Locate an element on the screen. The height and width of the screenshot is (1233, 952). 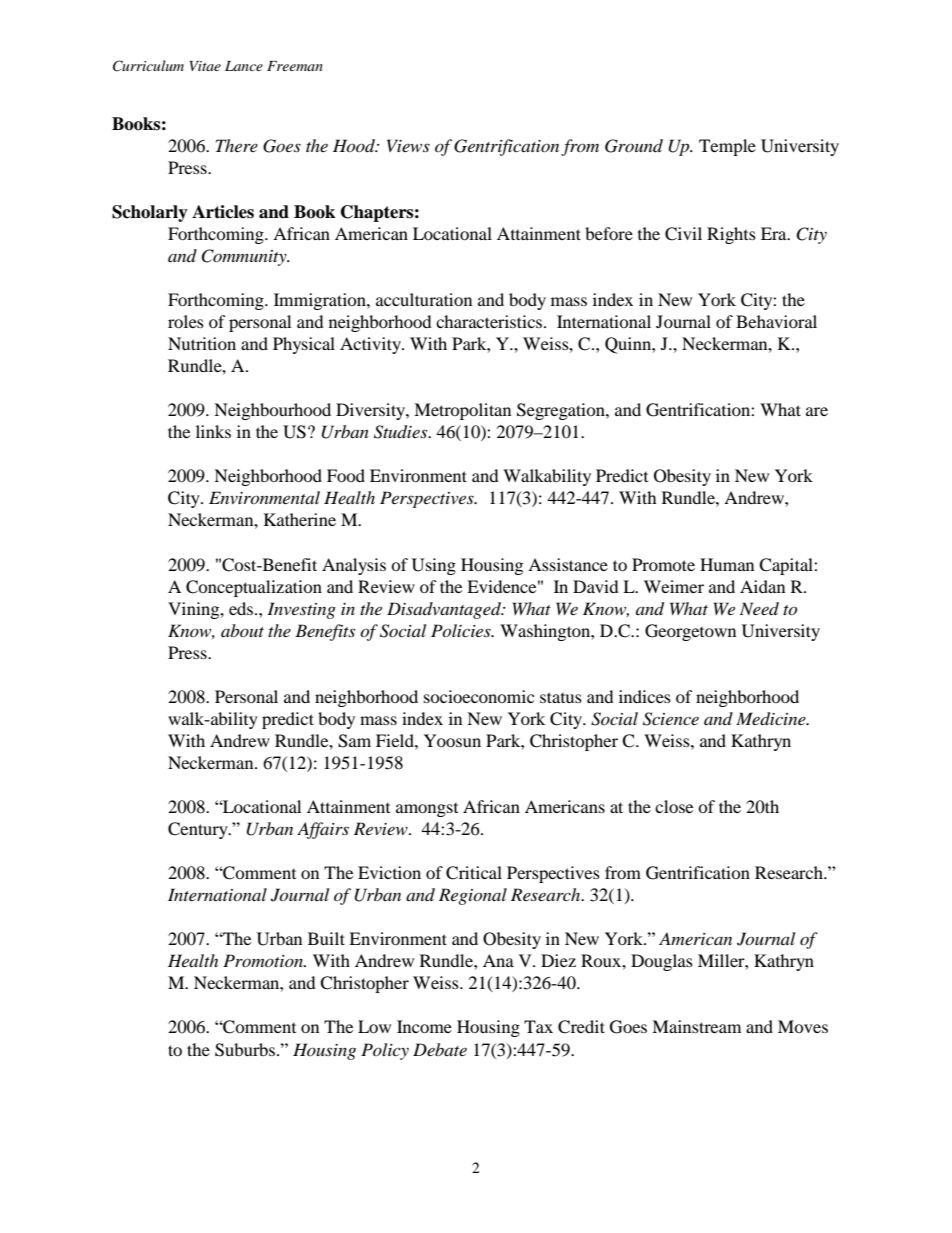
are is located at coordinates (817, 411).
